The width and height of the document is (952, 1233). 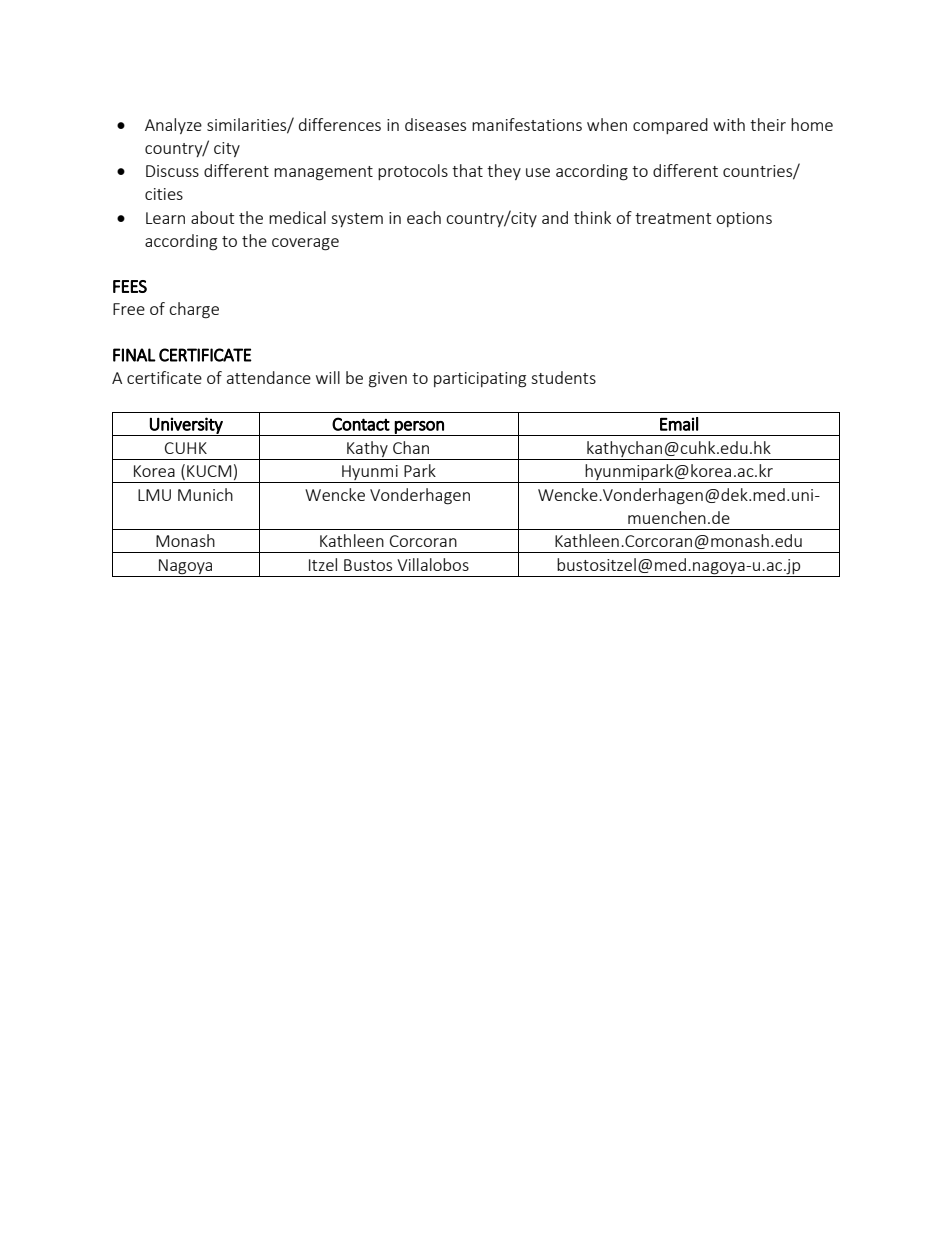 I want to click on Munich, so click(x=205, y=494).
